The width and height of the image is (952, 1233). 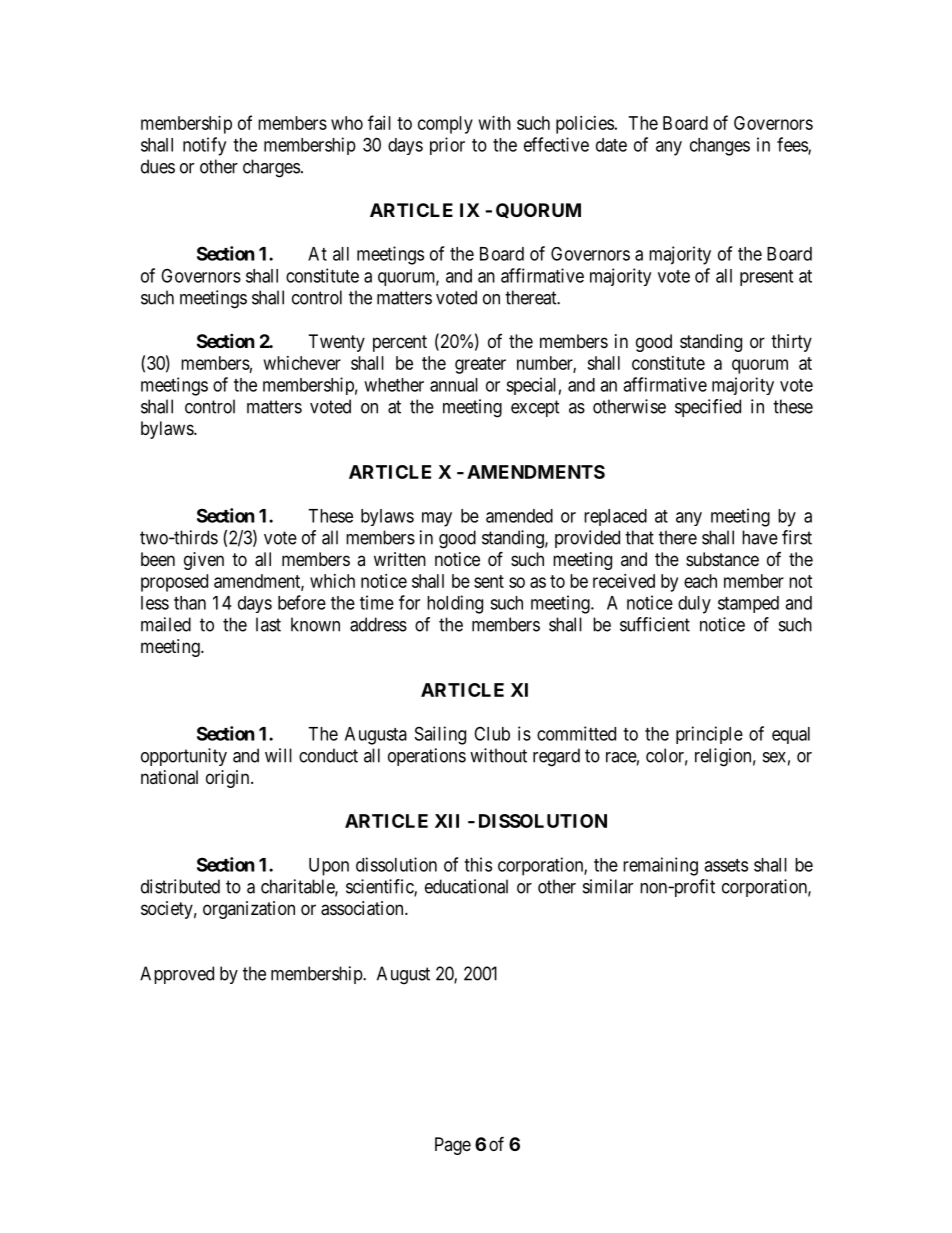 What do you see at coordinates (204, 146) in the image?
I see `notify` at bounding box center [204, 146].
